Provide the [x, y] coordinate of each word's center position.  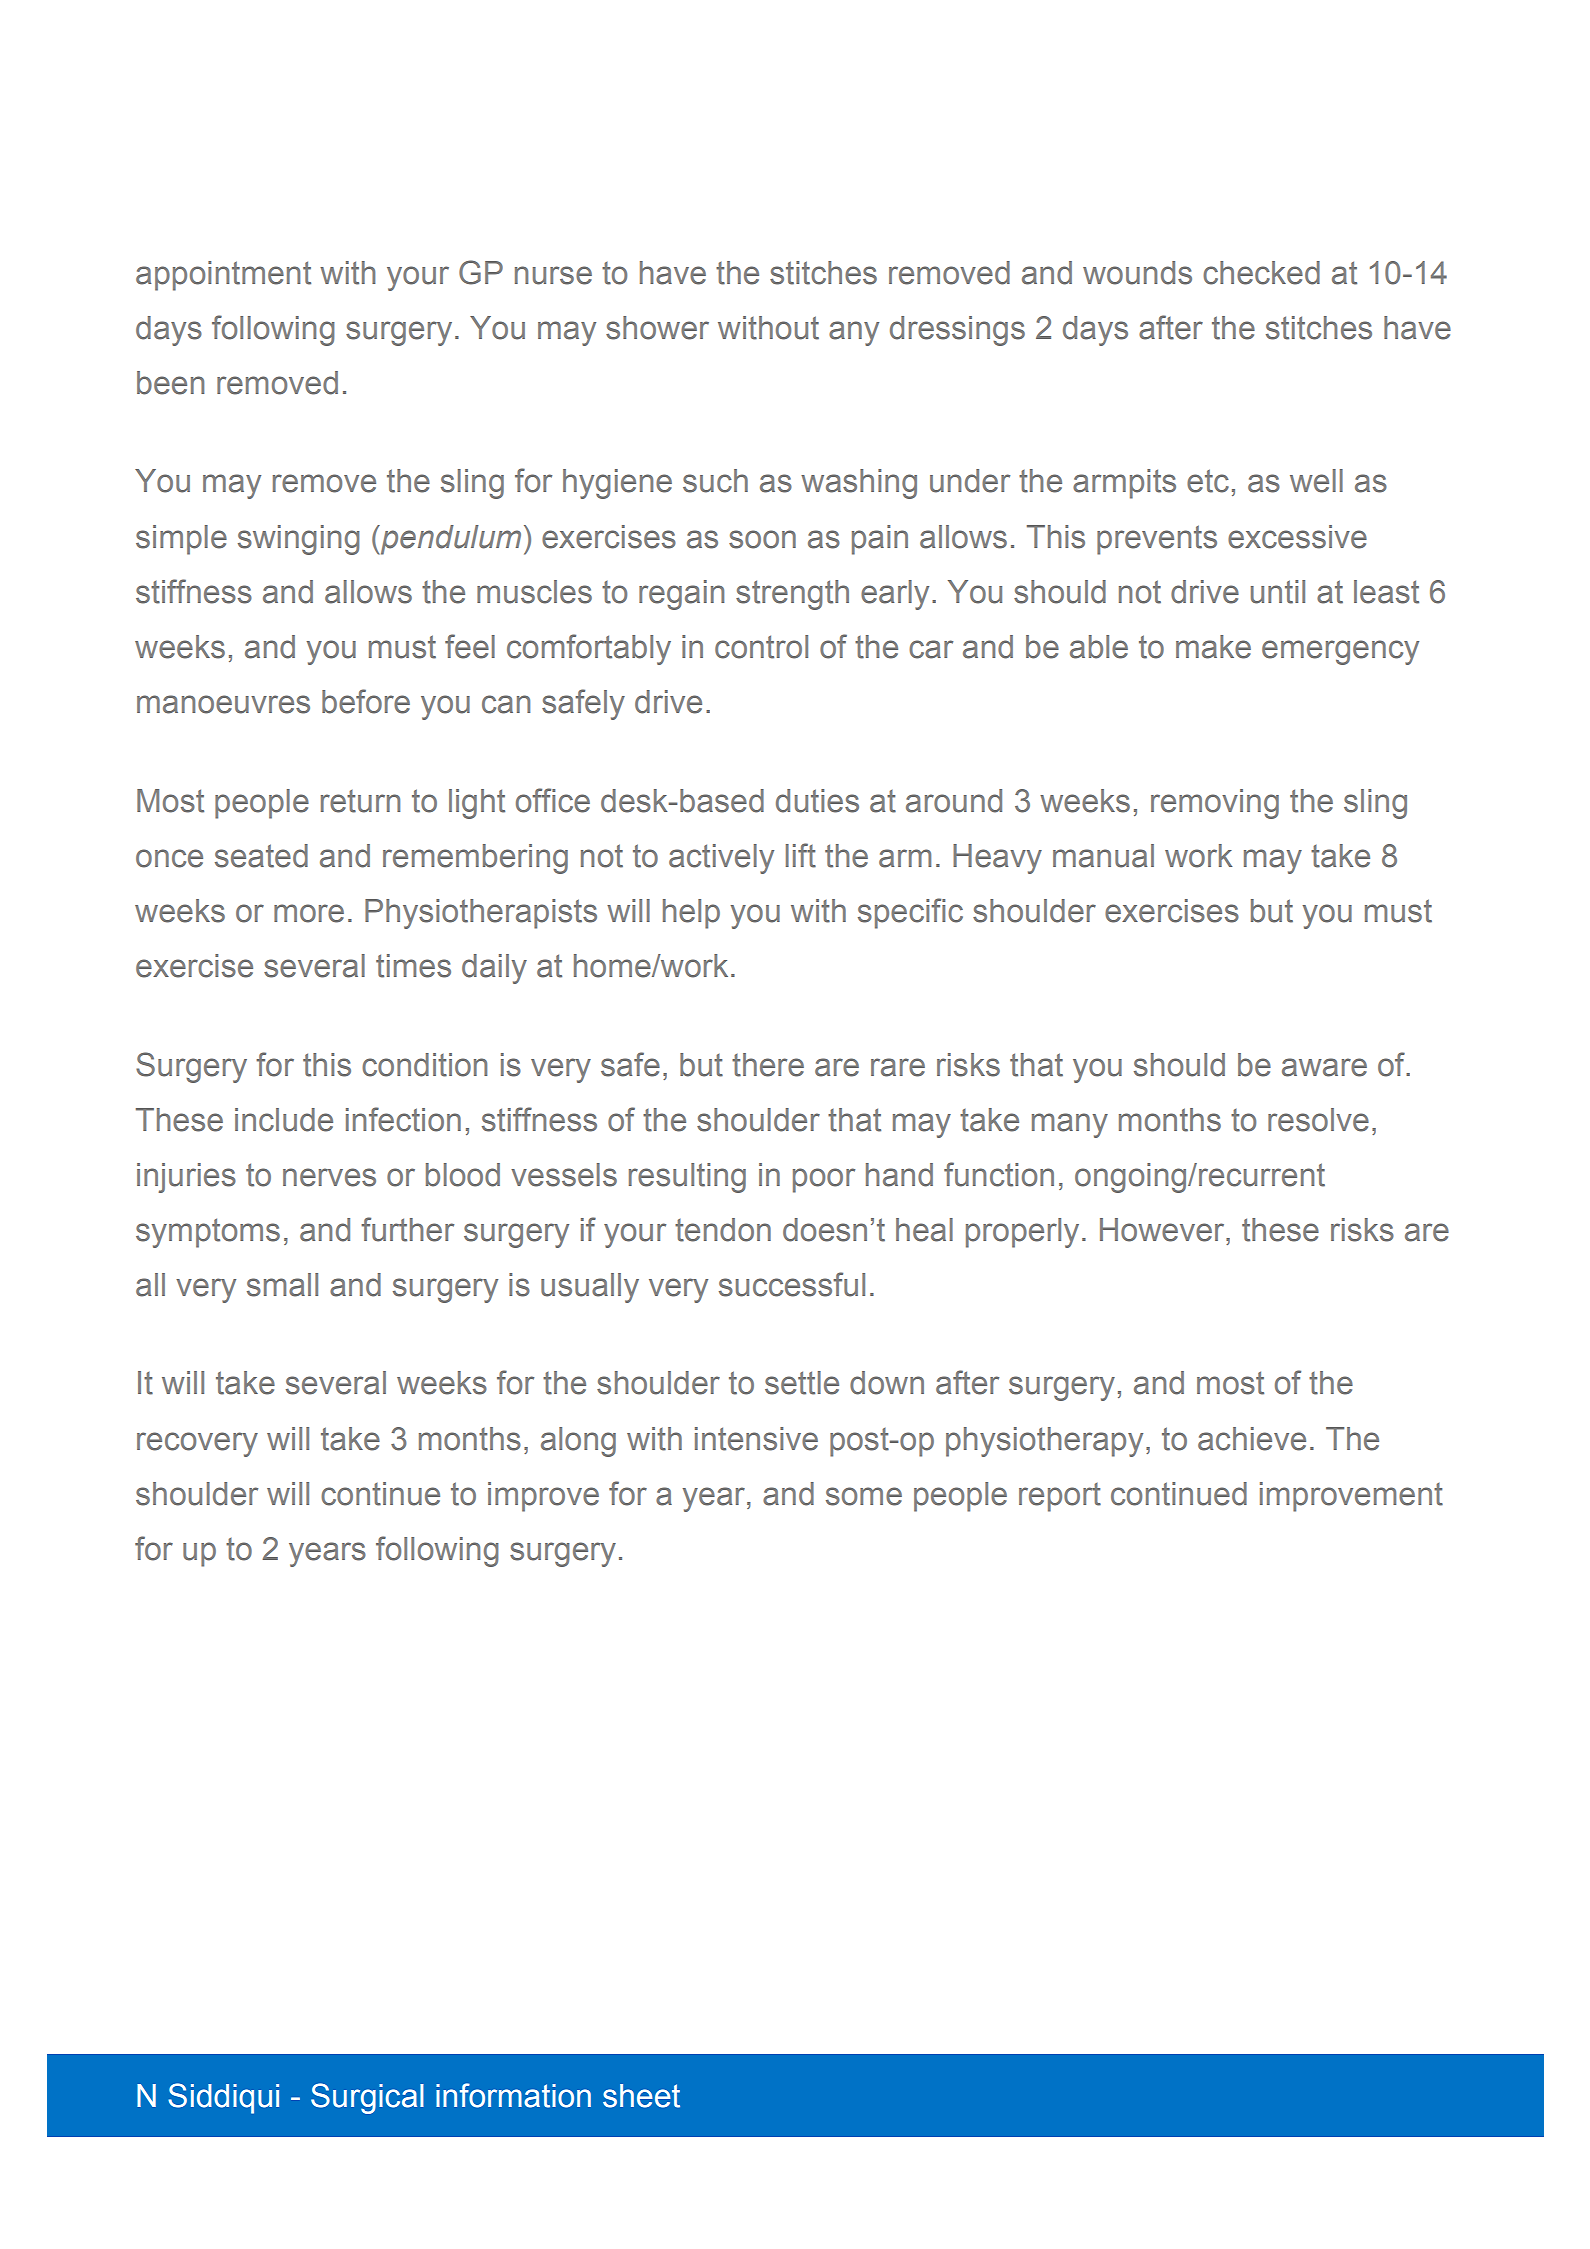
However [1163, 1230]
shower [657, 328]
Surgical [367, 2098]
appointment [223, 276]
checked [1261, 273]
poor [824, 1180]
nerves [329, 1177]
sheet [641, 2096]
